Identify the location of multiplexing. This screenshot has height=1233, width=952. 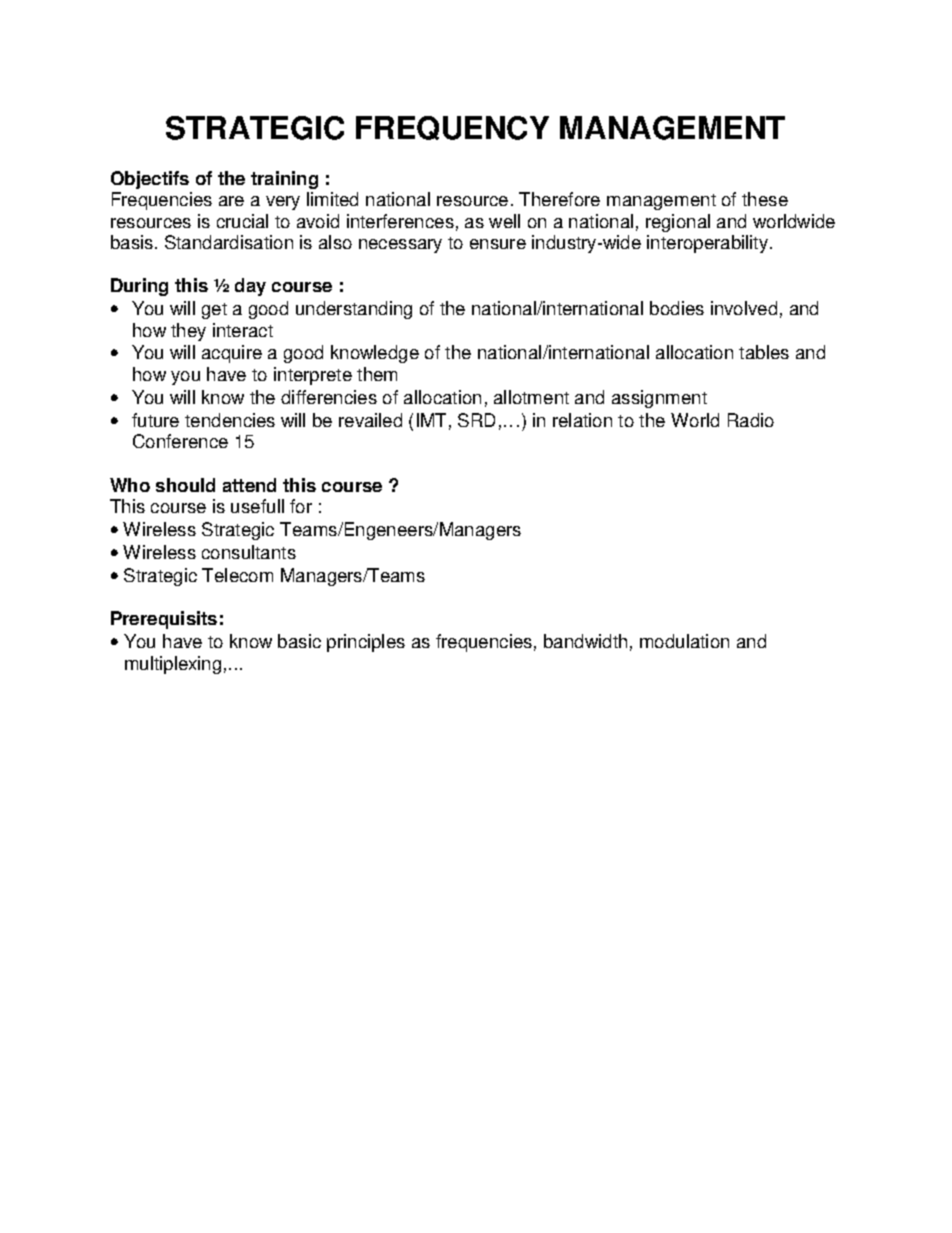
(173, 665).
